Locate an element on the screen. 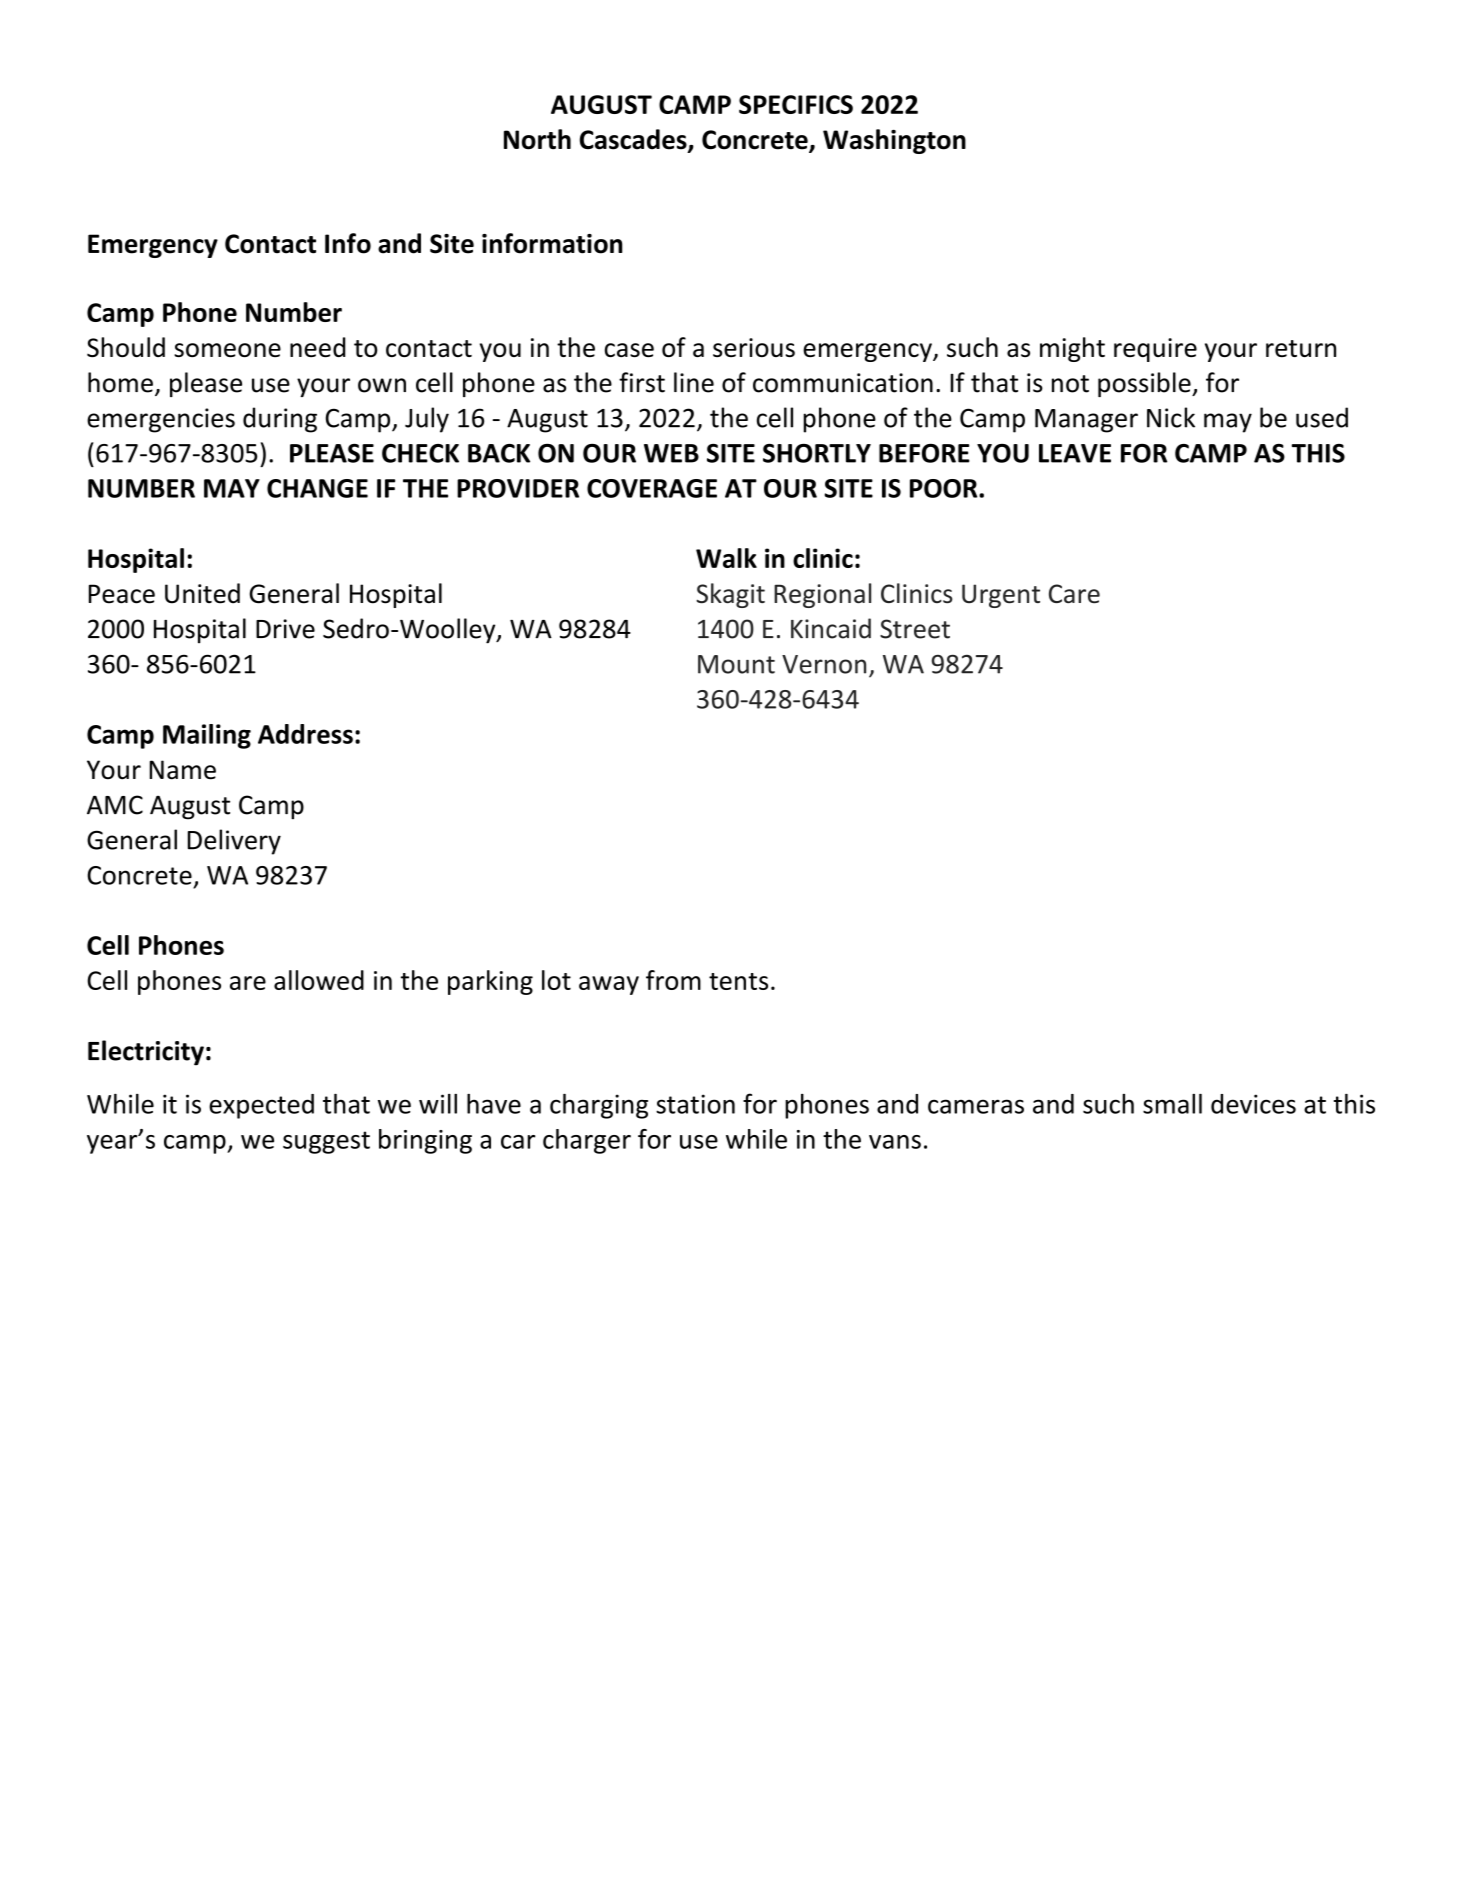  North is located at coordinates (537, 139).
